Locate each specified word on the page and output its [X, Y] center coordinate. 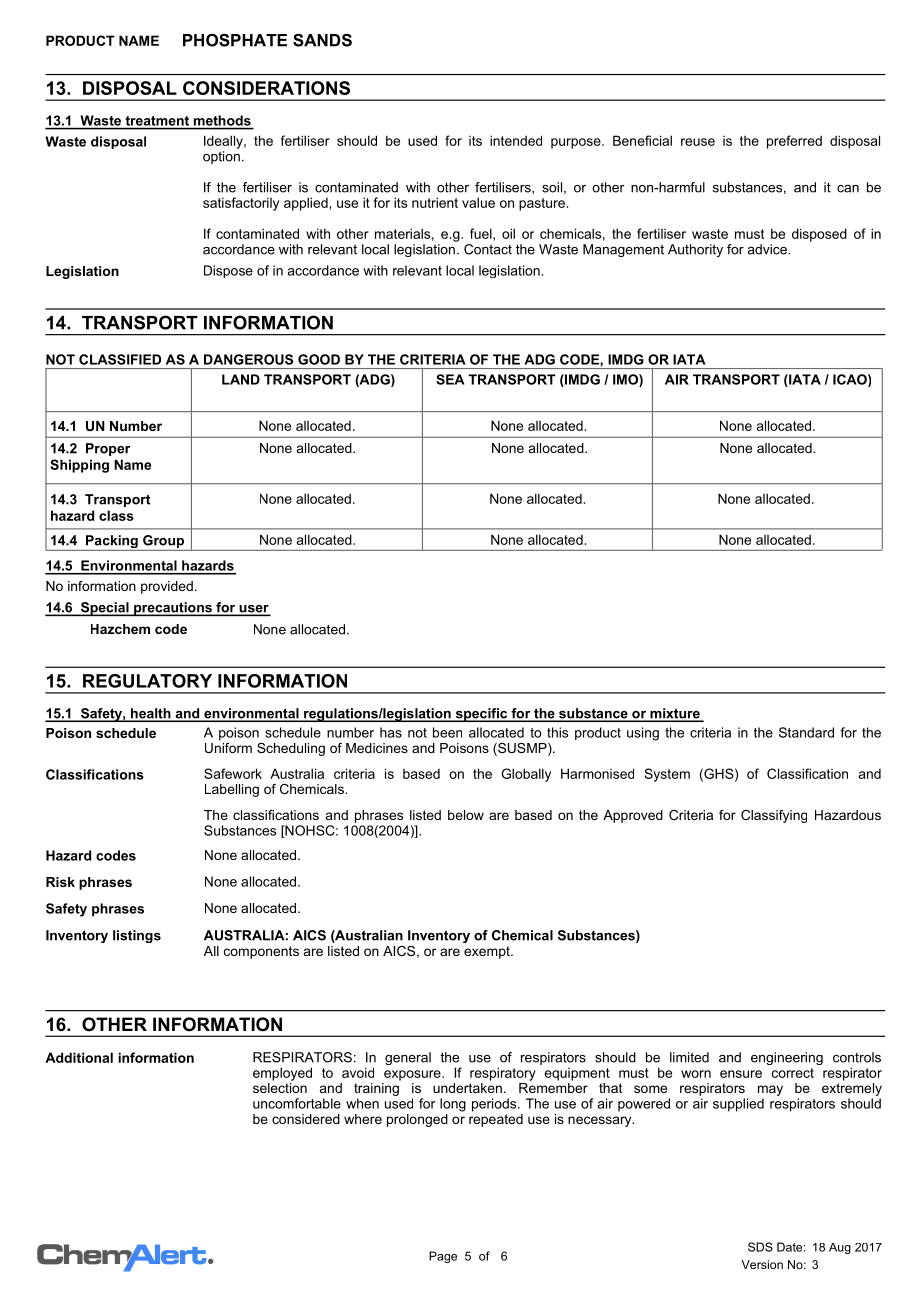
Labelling [232, 790]
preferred [794, 142]
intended [516, 140]
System [667, 775]
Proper [108, 449]
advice [768, 249]
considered [306, 1119]
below [466, 815]
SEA [450, 379]
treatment [157, 121]
